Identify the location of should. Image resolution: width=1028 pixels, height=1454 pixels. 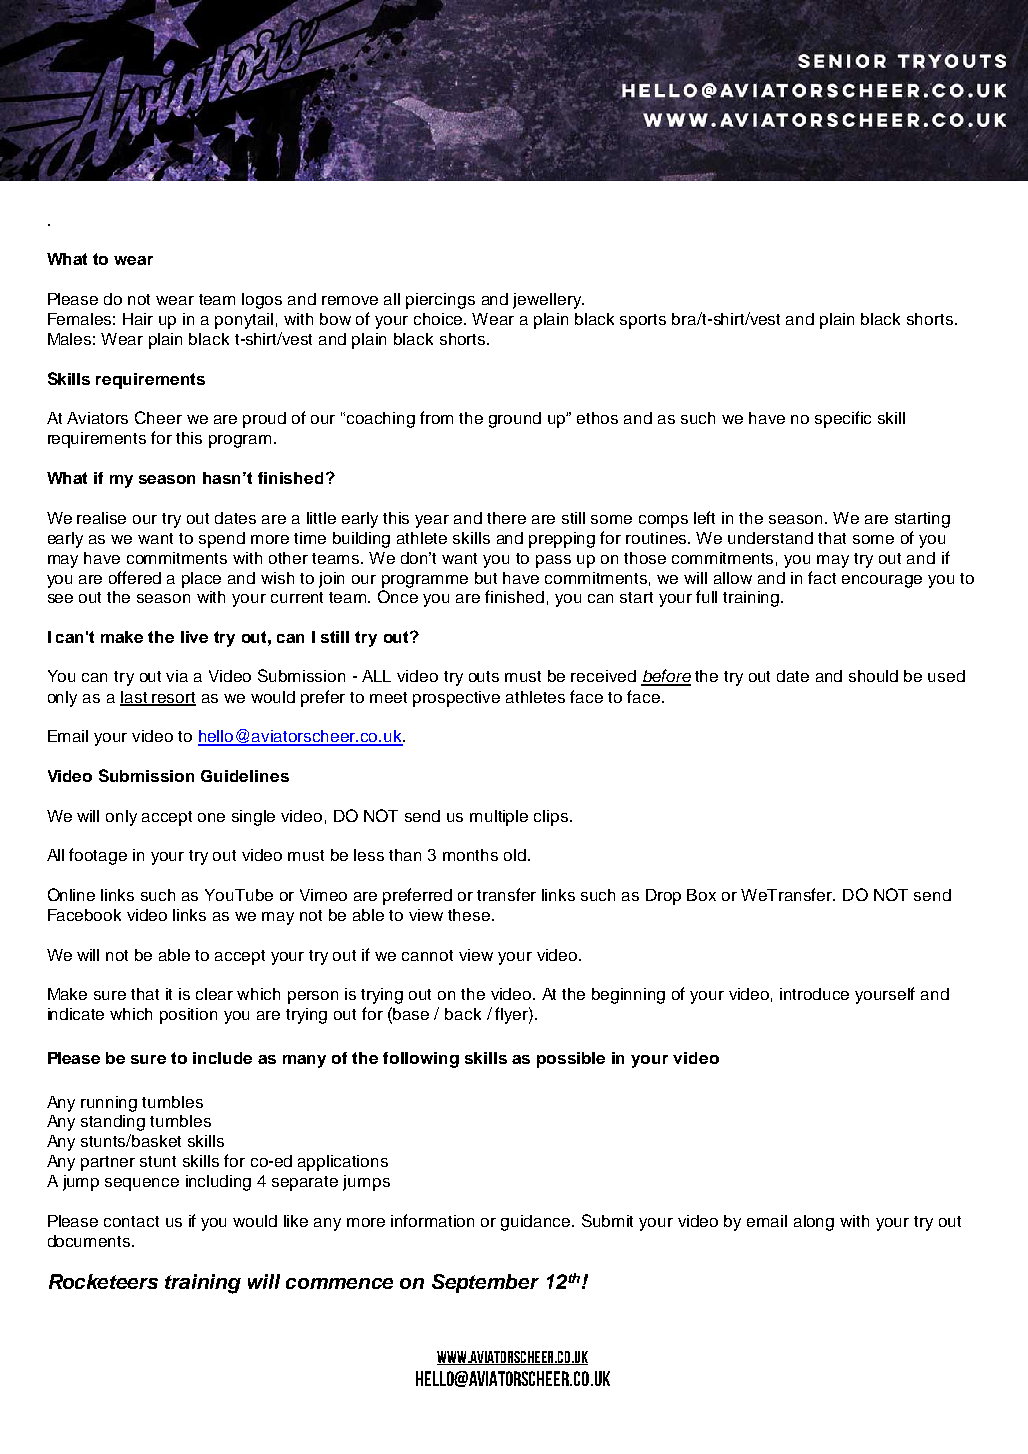
(873, 676).
